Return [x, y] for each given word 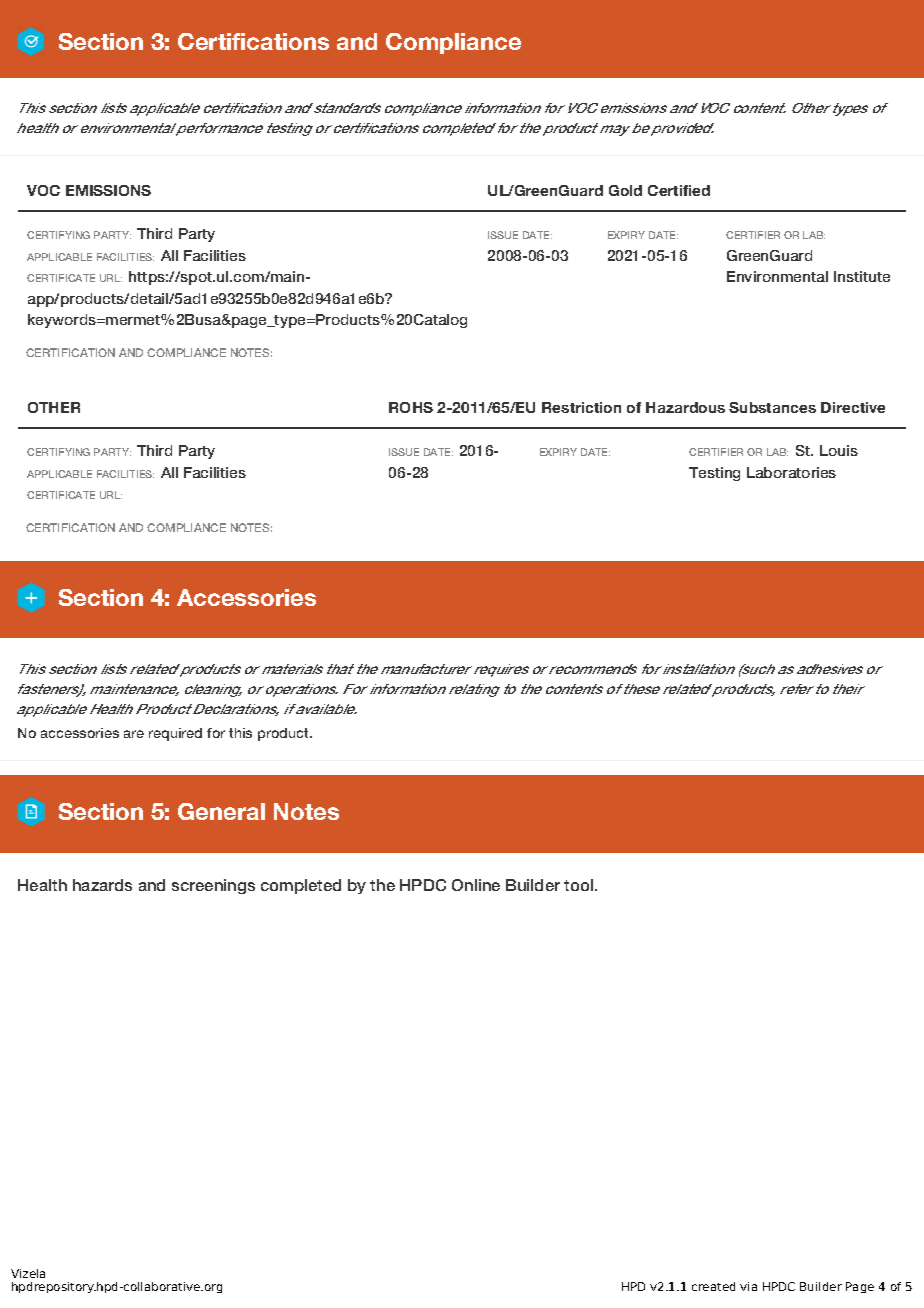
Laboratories [791, 472]
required [175, 734]
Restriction [581, 407]
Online [476, 885]
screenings [213, 886]
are [134, 734]
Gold [625, 190]
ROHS [411, 407]
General [221, 811]
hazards [102, 885]
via [748, 1286]
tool [580, 885]
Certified [679, 190]
